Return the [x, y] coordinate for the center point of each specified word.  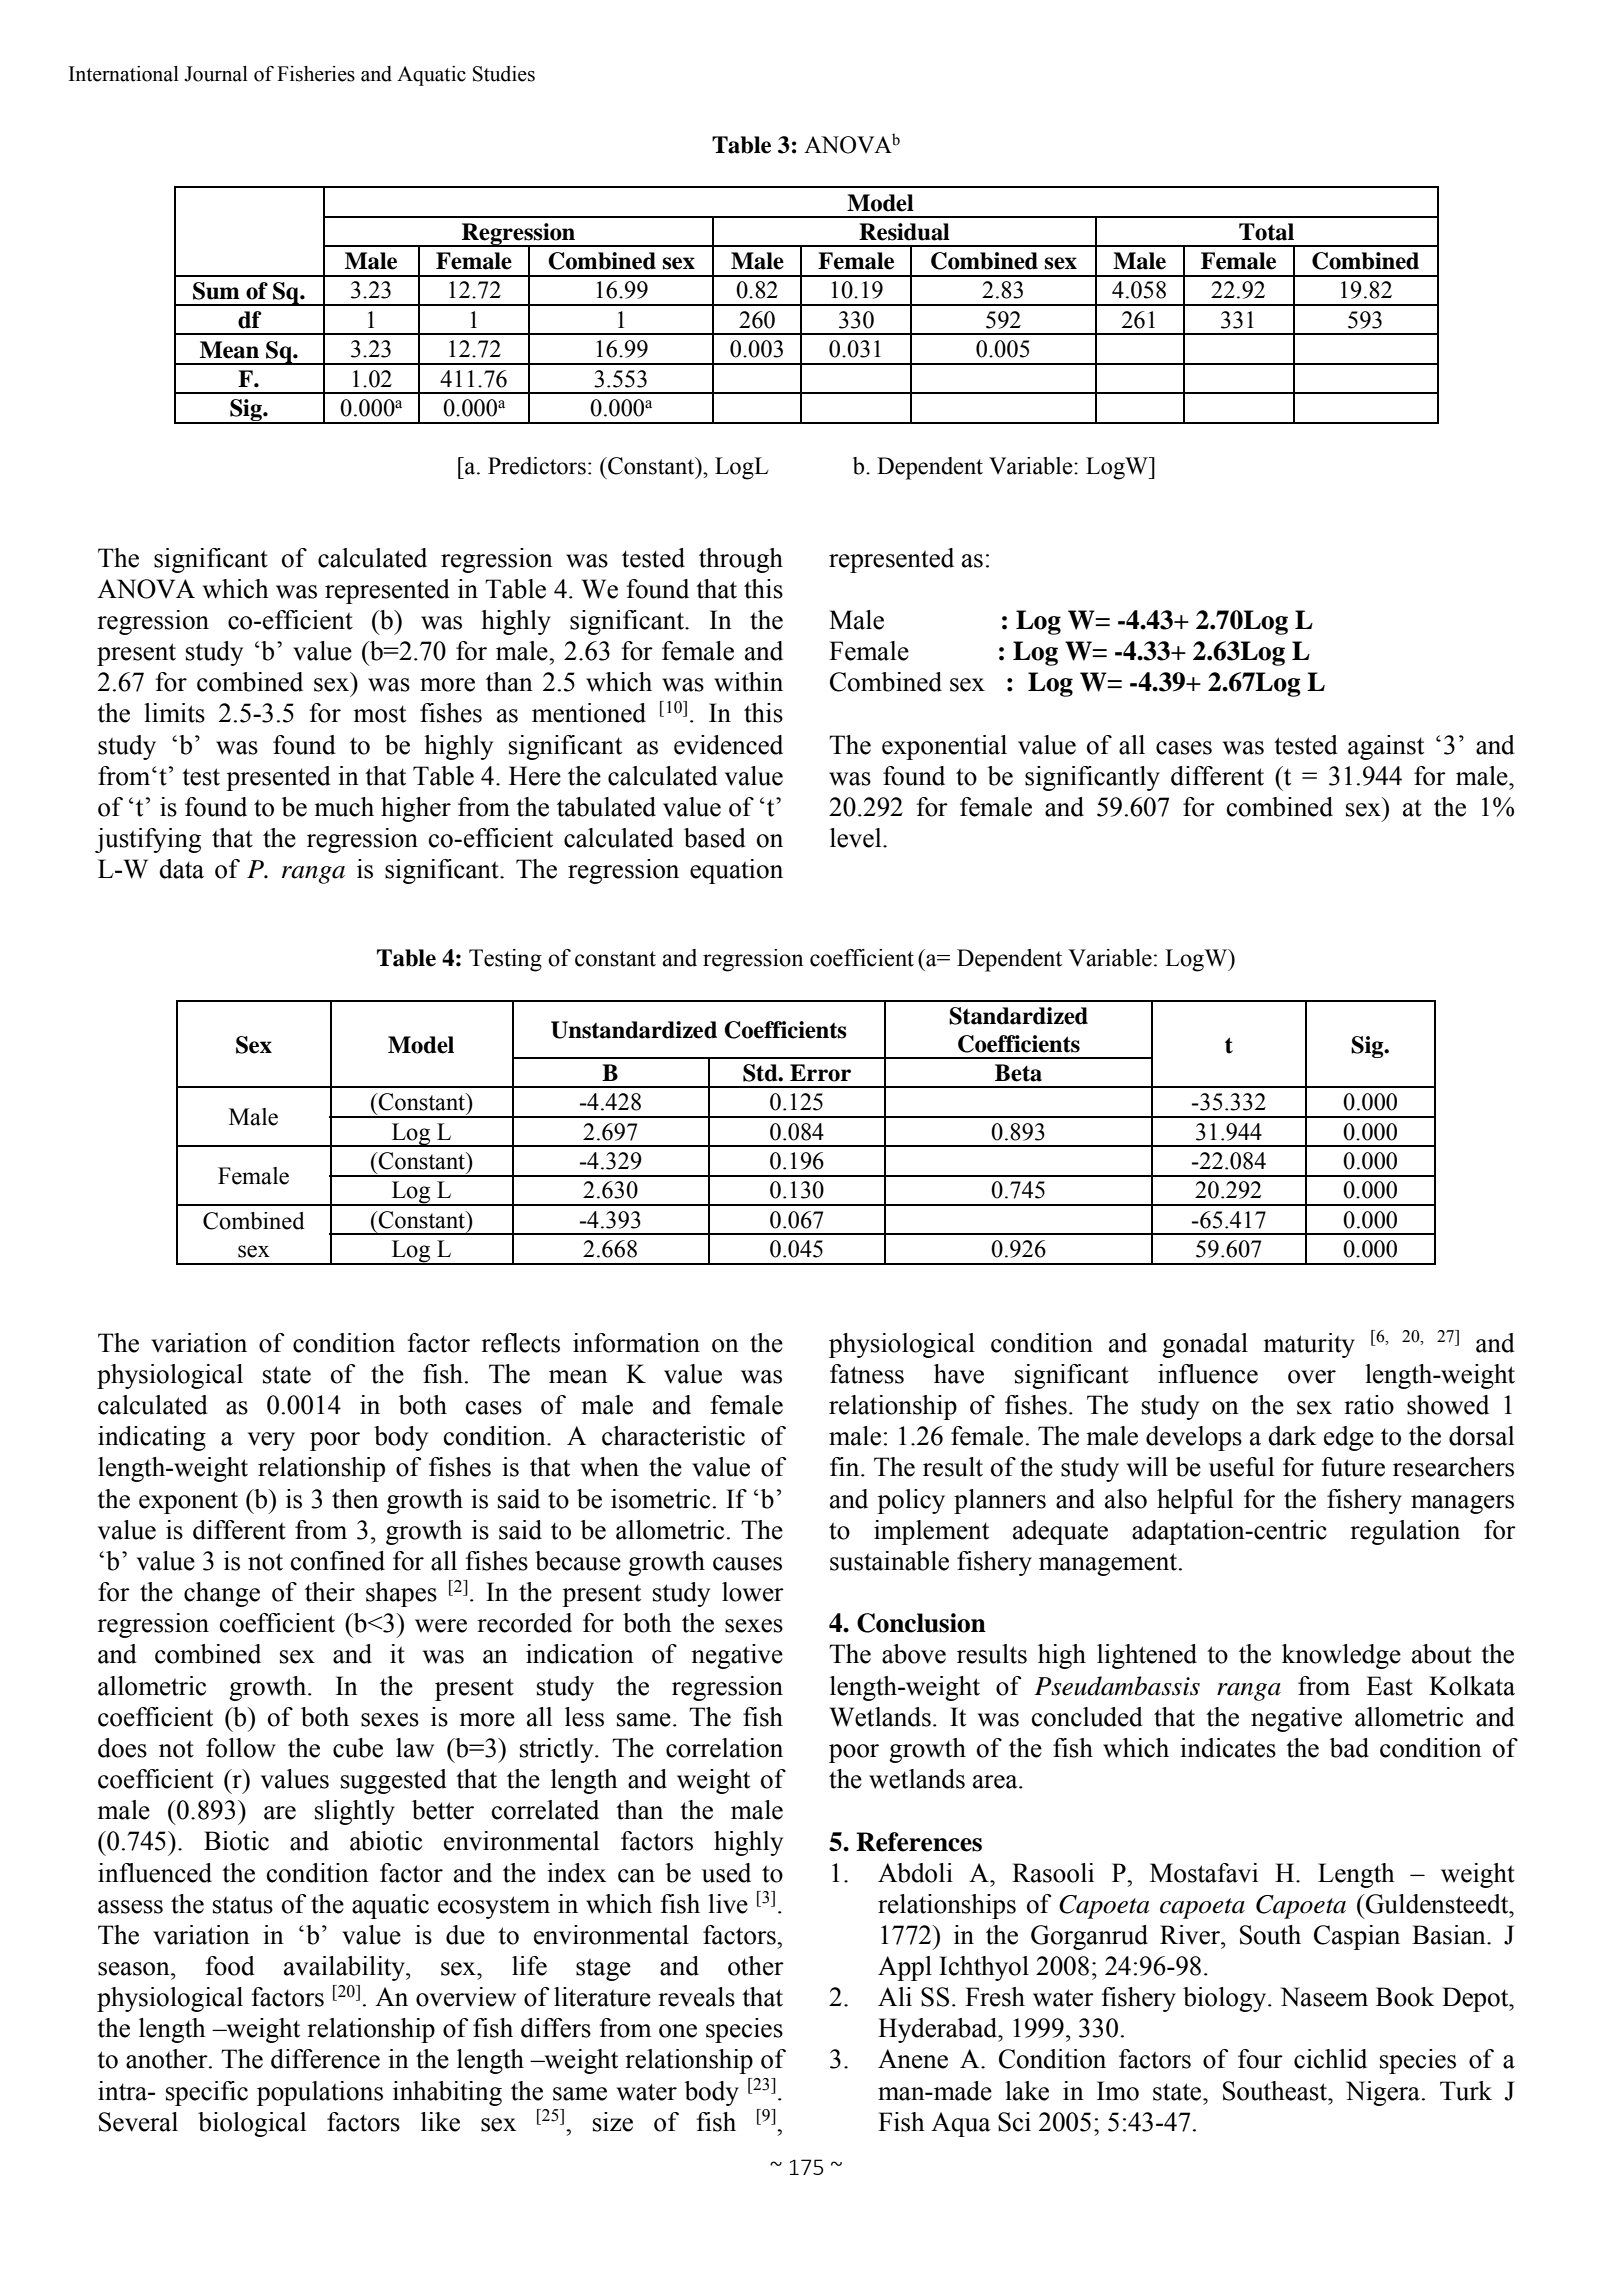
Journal [216, 74]
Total [1266, 232]
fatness [867, 1374]
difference [325, 2059]
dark [1292, 1436]
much [344, 807]
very [271, 1441]
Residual [904, 232]
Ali [895, 1996]
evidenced [728, 745]
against [1386, 747]
